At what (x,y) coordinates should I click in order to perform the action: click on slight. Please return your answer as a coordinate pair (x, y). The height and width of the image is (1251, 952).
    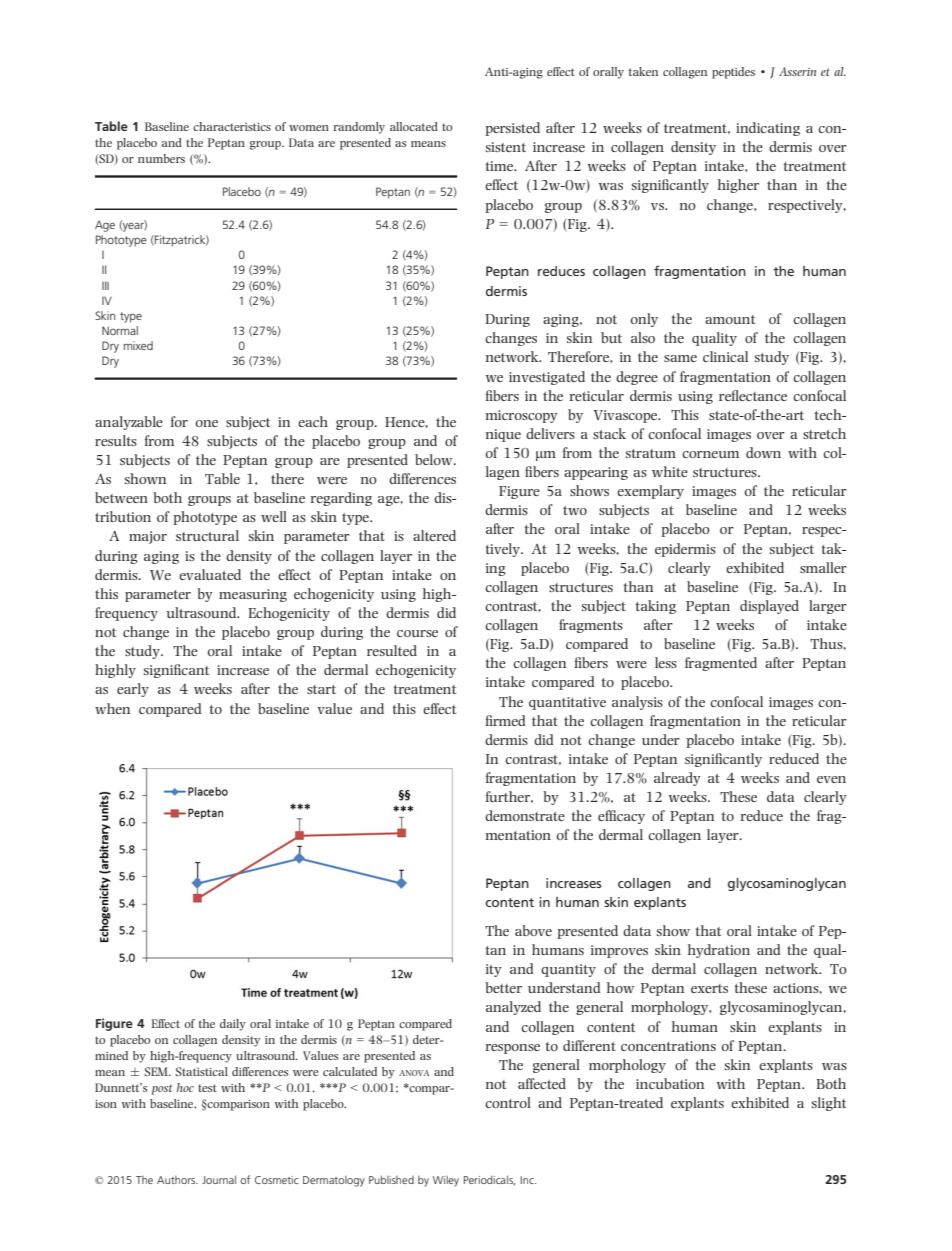
    Looking at the image, I should click on (829, 1104).
